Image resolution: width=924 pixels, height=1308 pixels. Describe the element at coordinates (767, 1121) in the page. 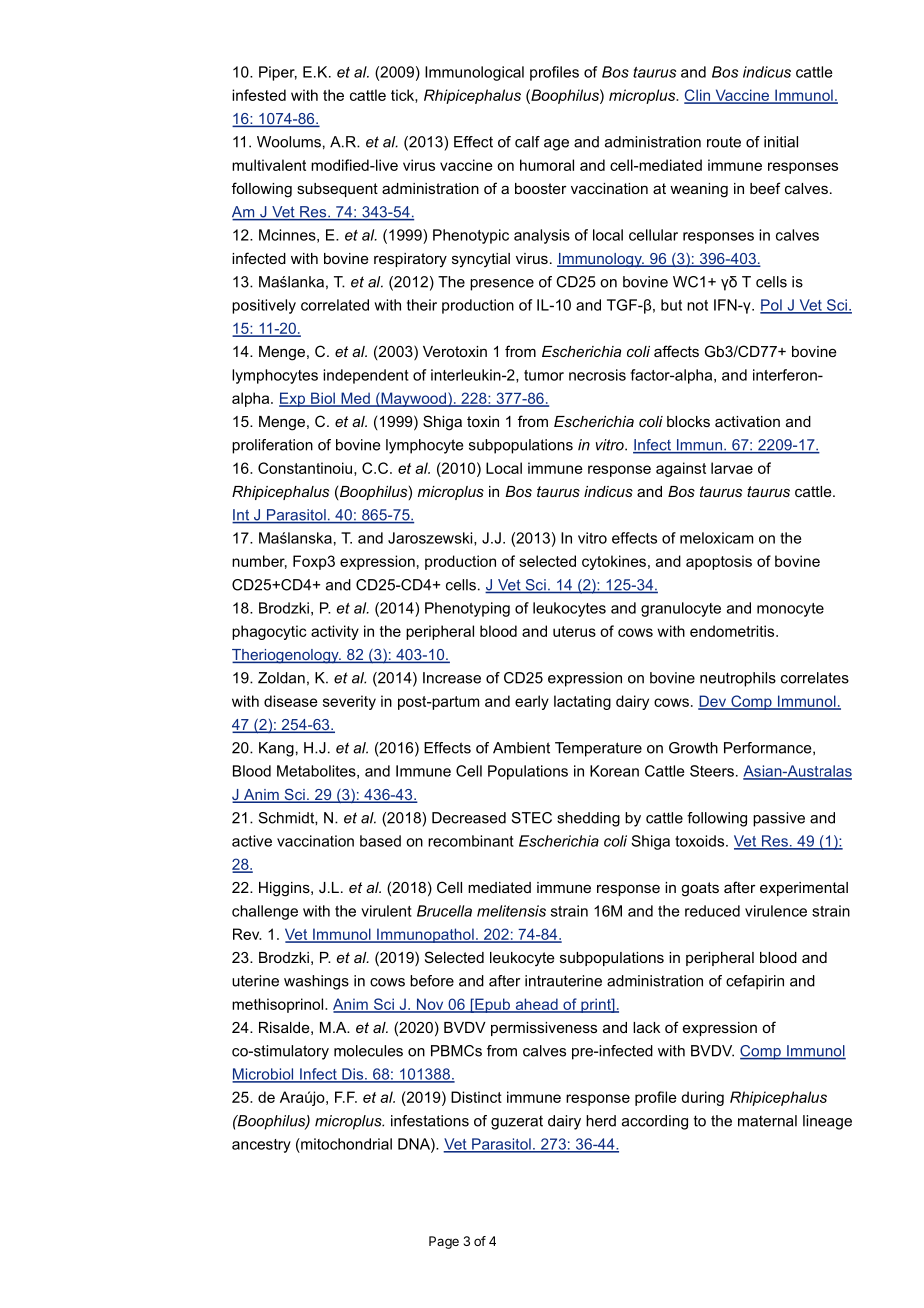

I see `maternal` at that location.
